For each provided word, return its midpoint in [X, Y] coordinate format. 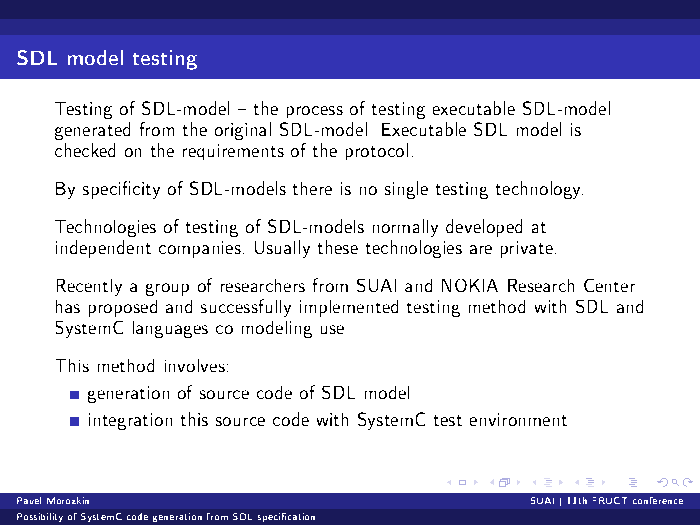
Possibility [40, 517]
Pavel [29, 500]
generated [92, 131]
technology [539, 190]
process [315, 112]
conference [658, 500]
